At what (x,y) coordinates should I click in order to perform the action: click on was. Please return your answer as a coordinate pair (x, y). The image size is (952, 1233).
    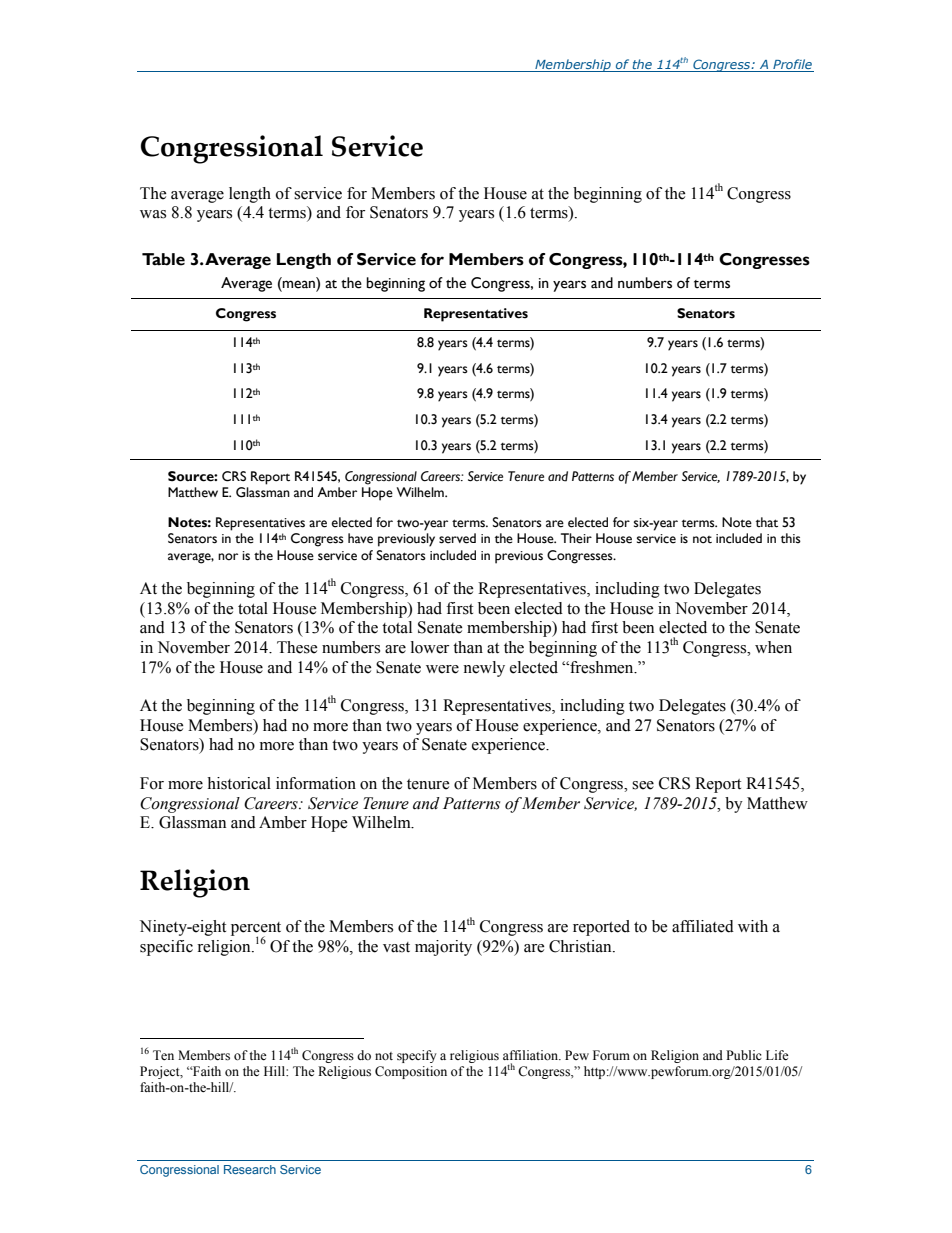
    Looking at the image, I should click on (153, 214).
